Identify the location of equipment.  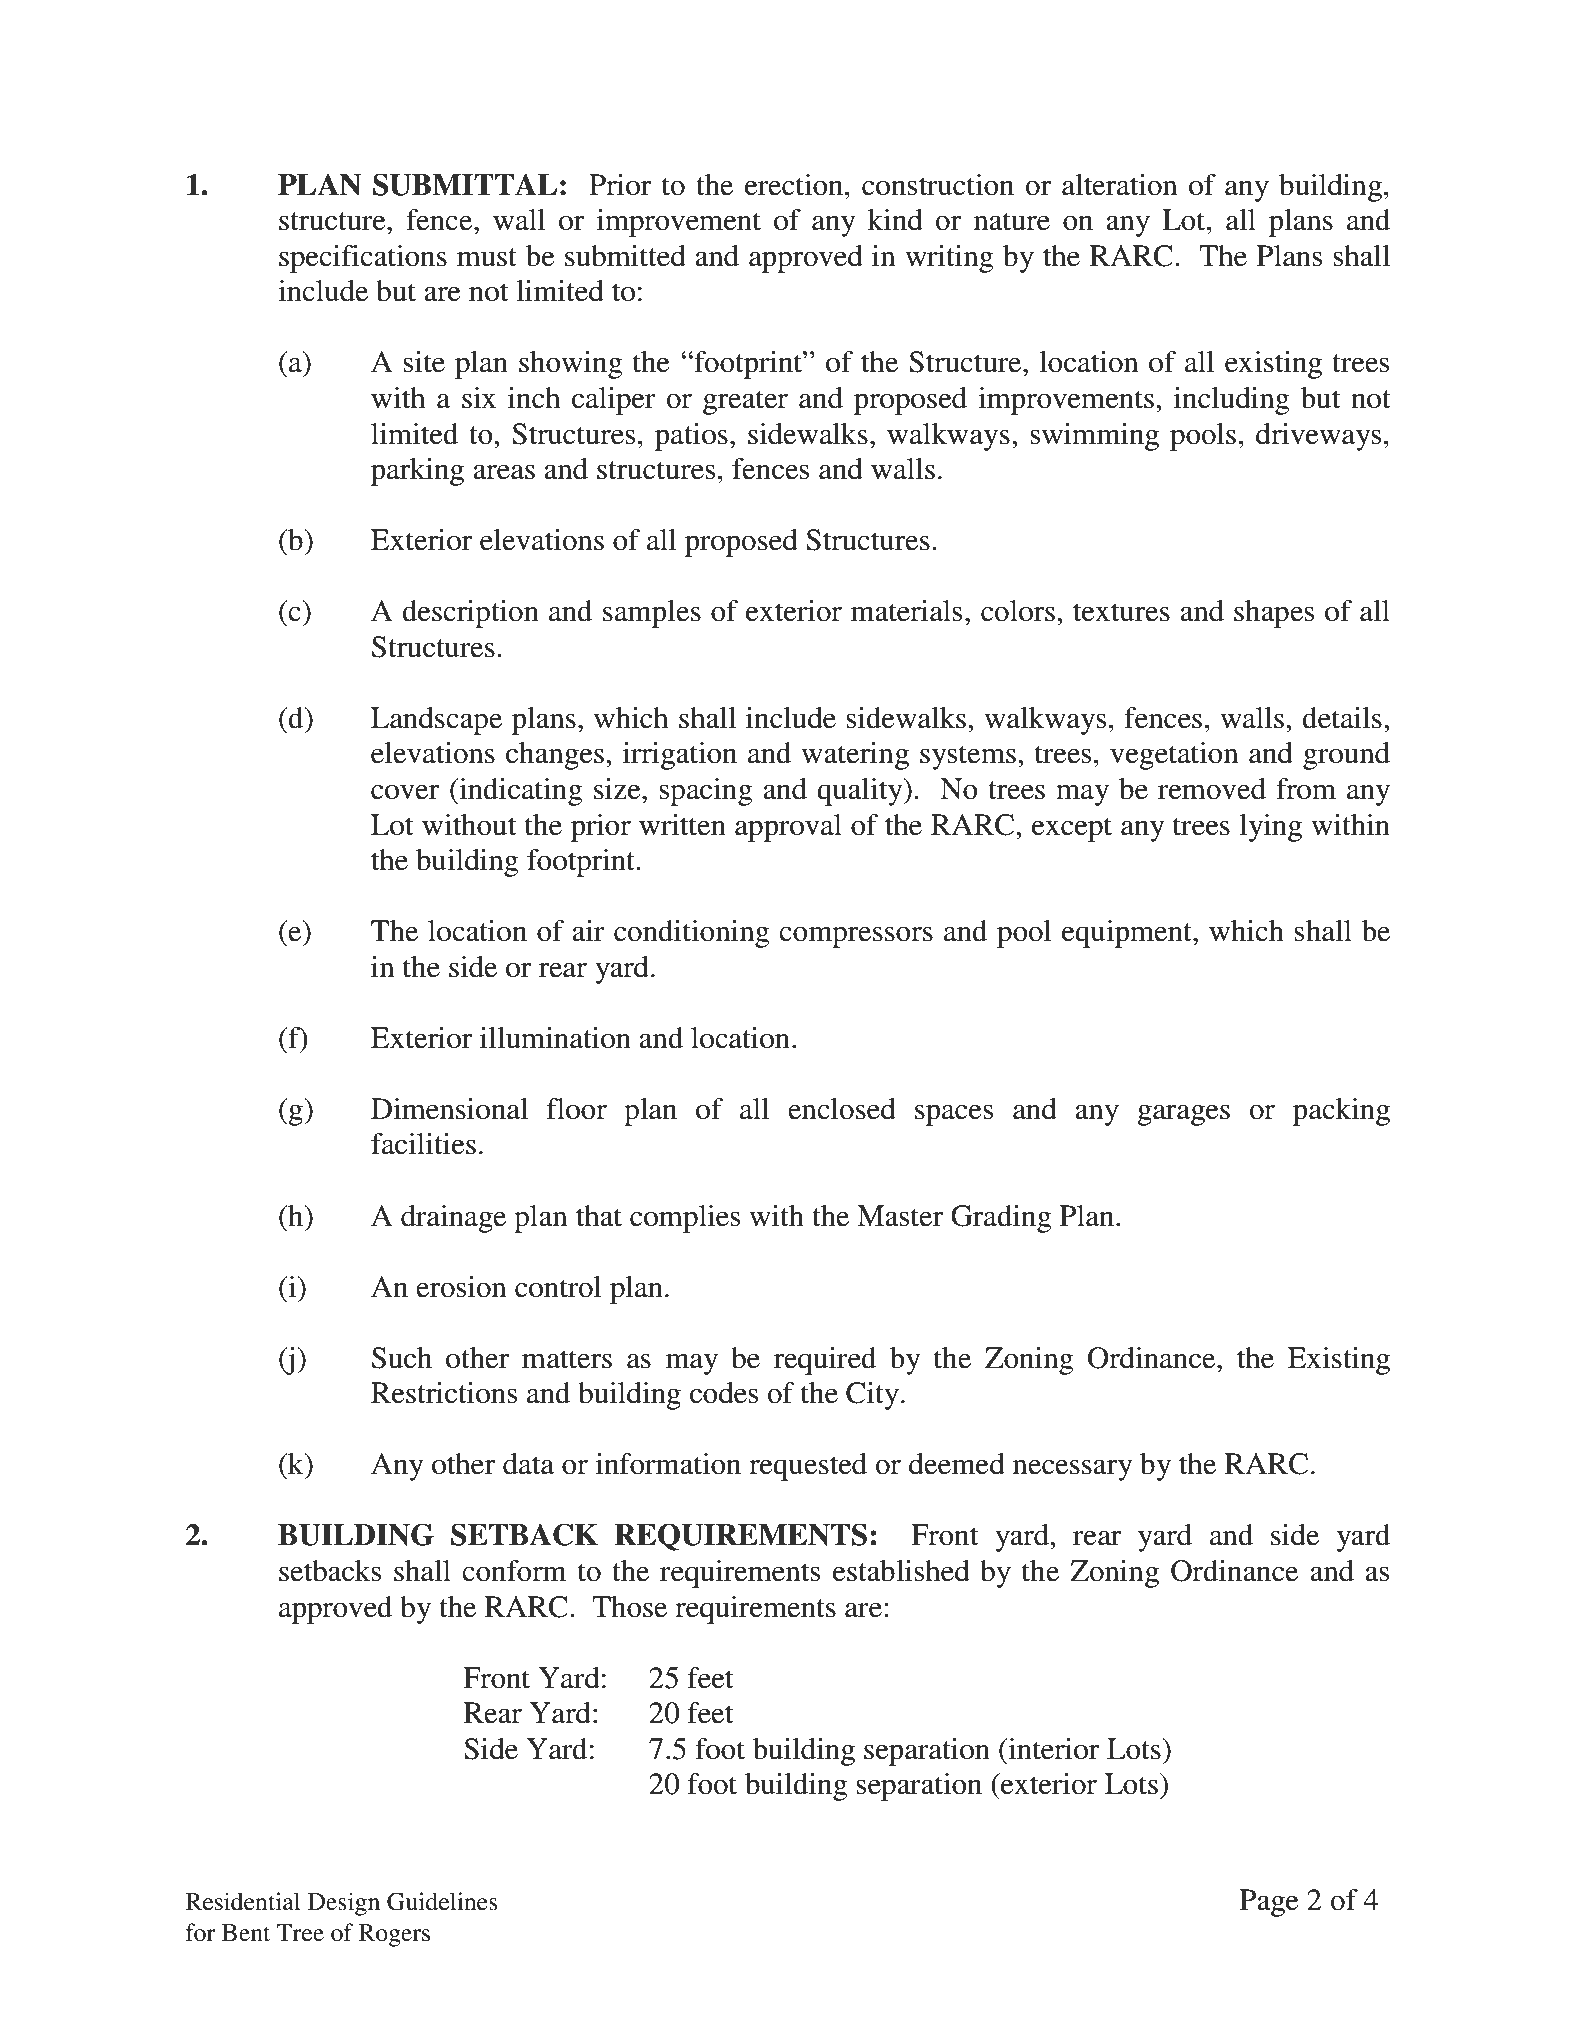
(1128, 934).
